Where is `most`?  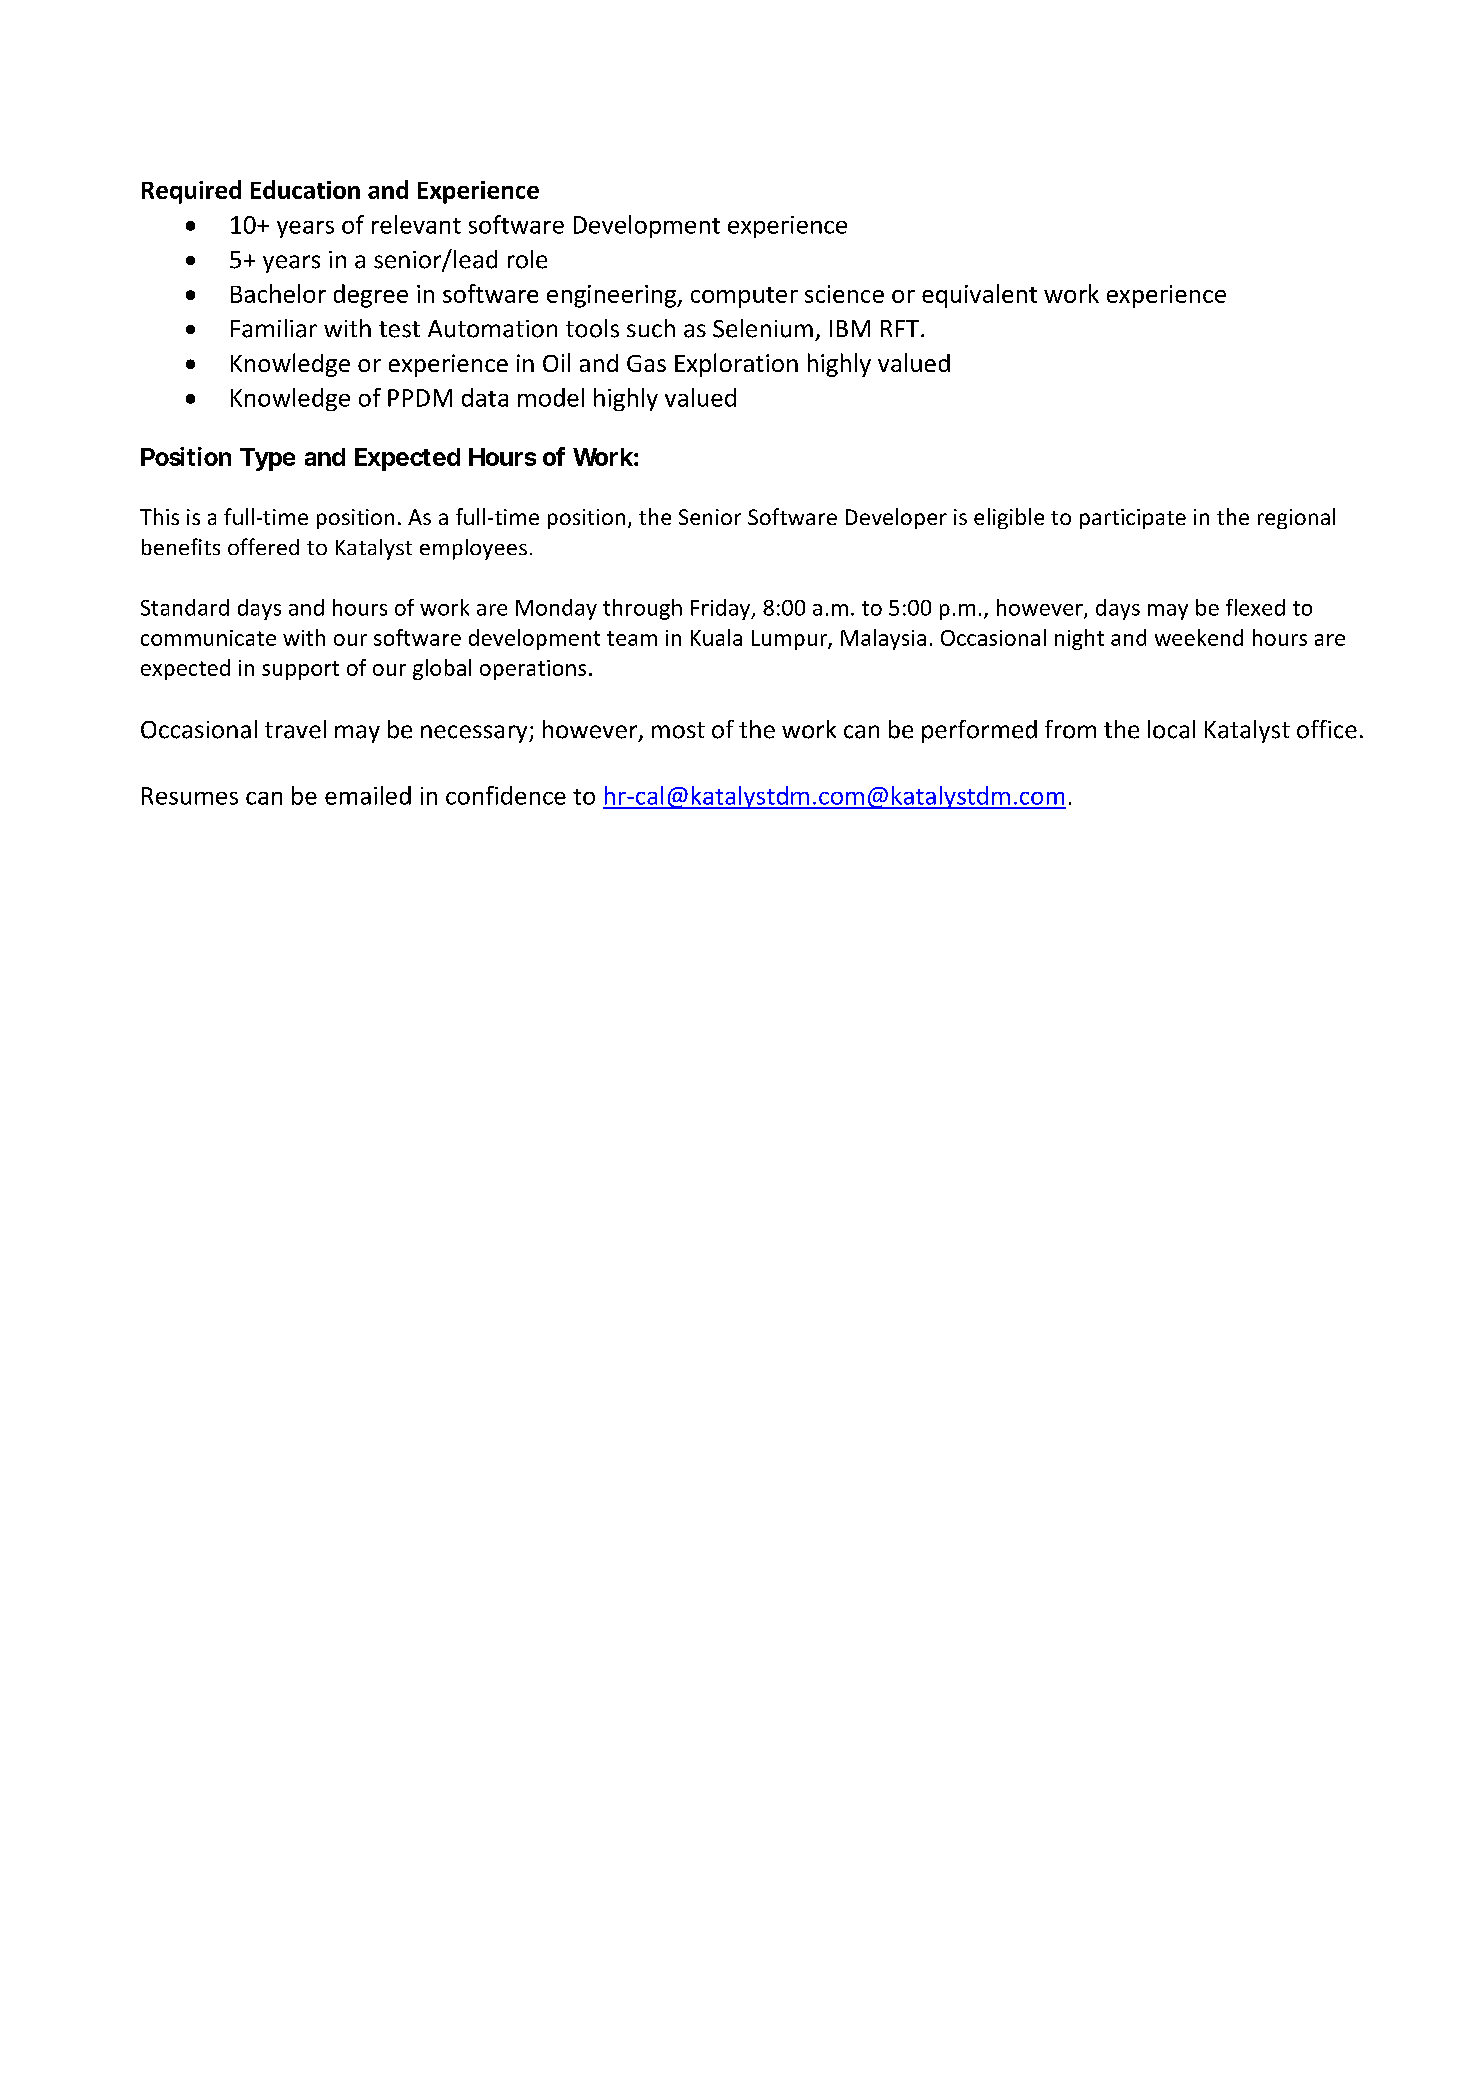
most is located at coordinates (678, 730).
